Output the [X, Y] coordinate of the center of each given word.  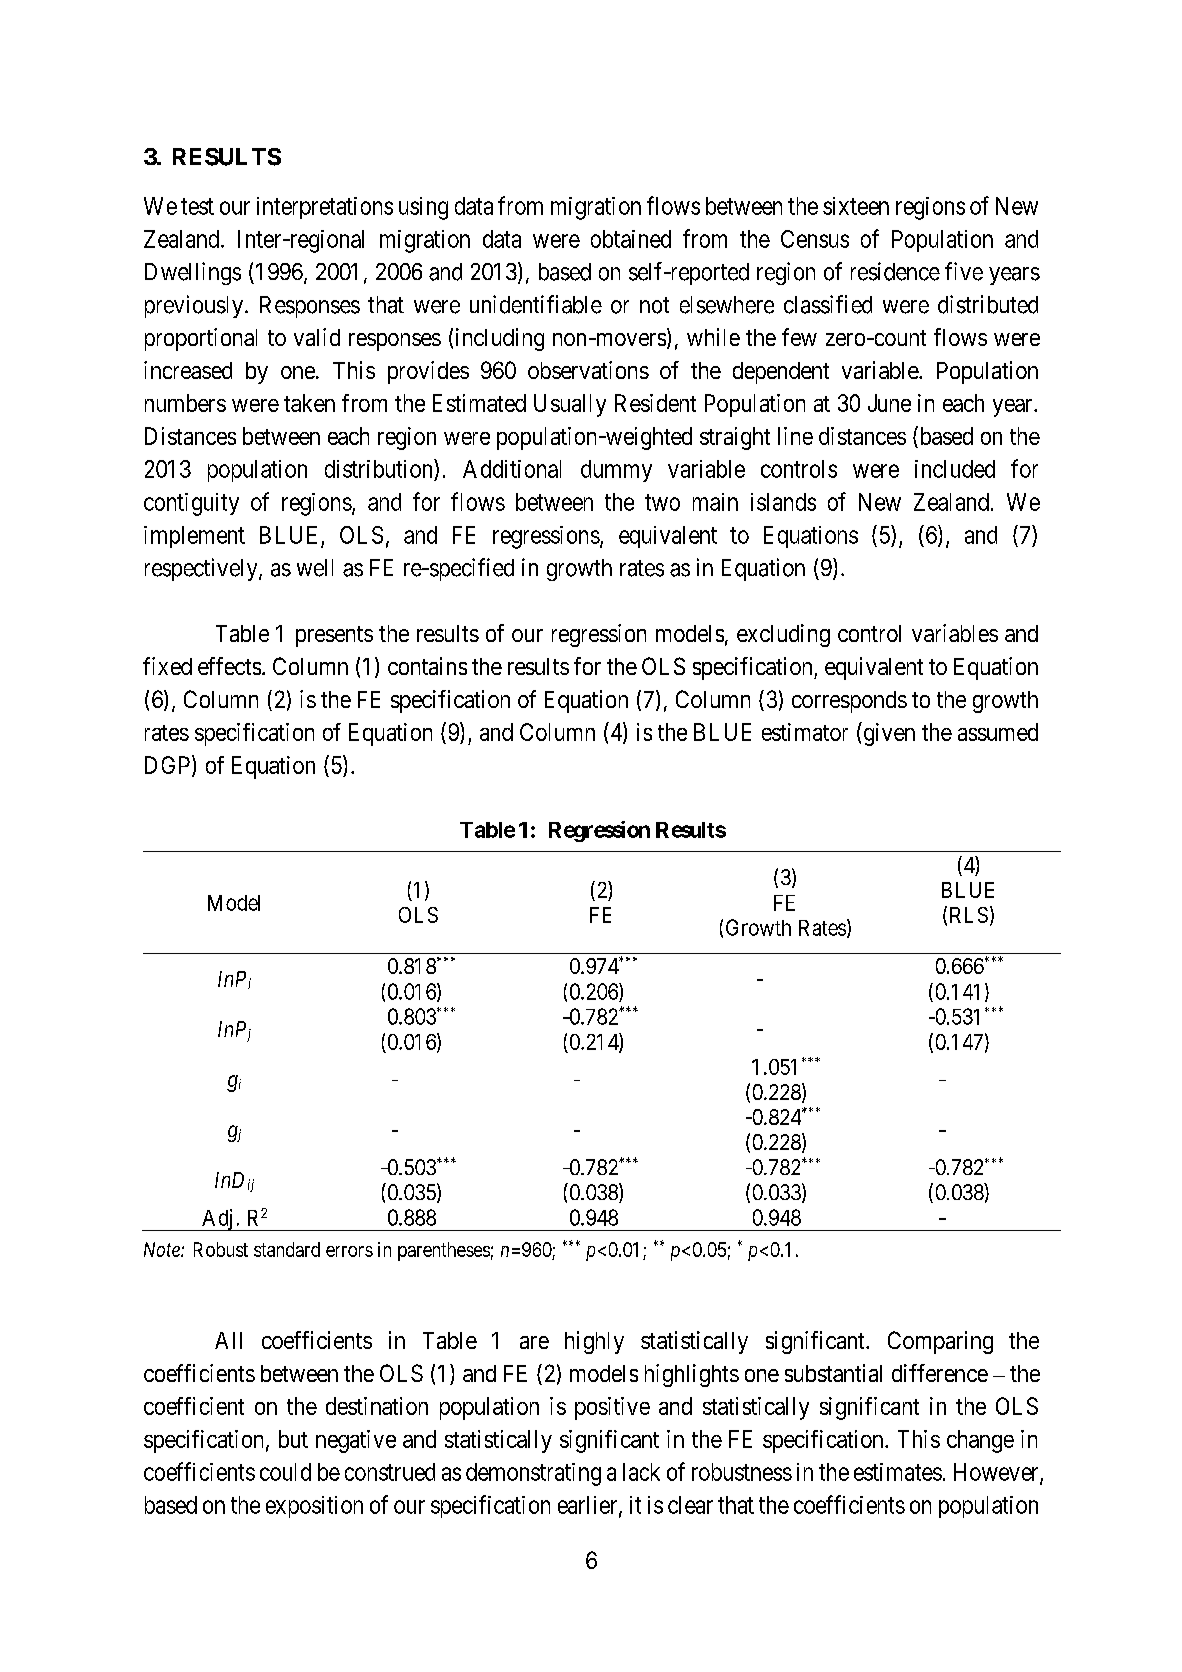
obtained [631, 239]
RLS [969, 915]
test [197, 206]
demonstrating [533, 1474]
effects [229, 666]
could [285, 1472]
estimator [805, 732]
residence [895, 271]
